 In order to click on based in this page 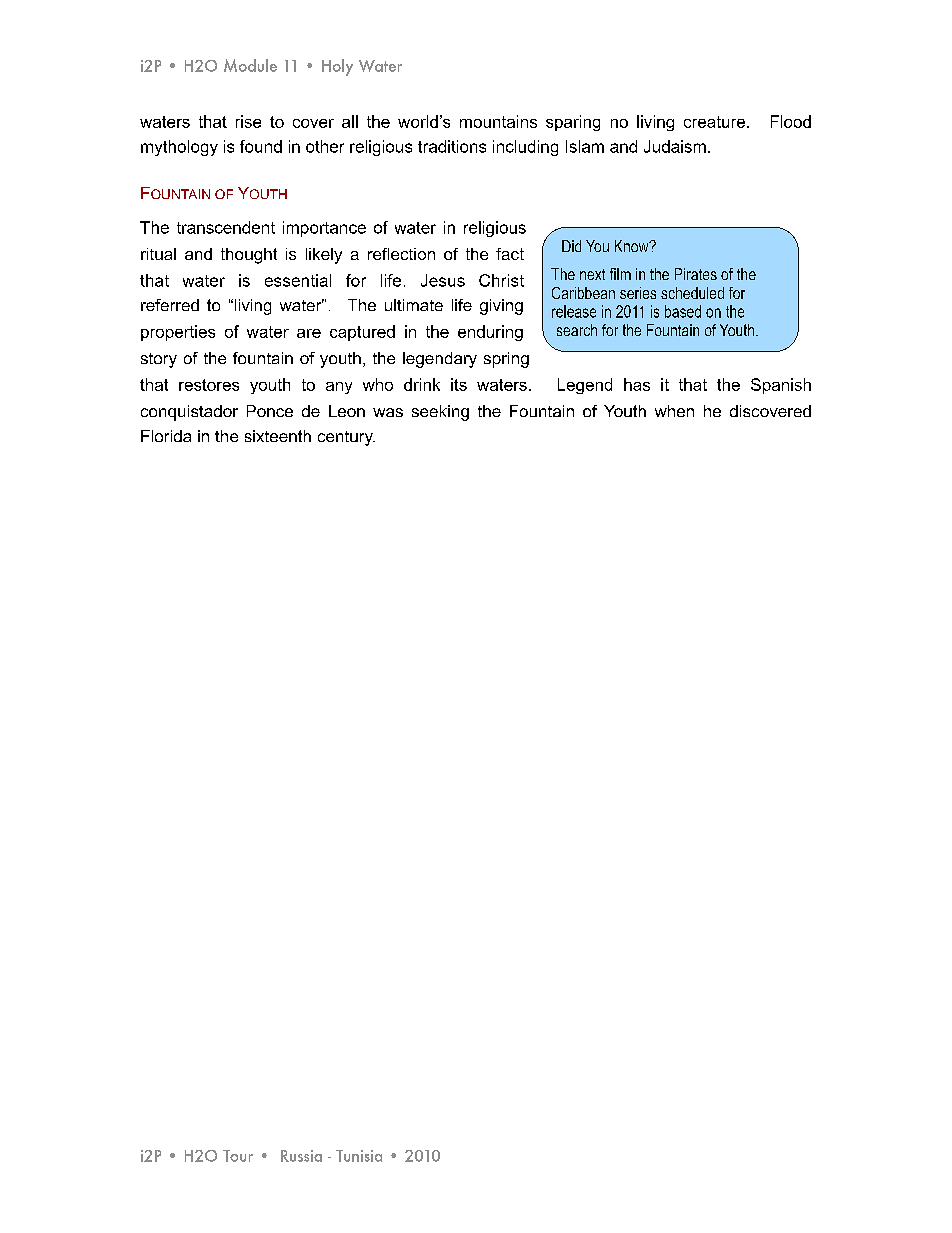, I will do `click(683, 311)`.
